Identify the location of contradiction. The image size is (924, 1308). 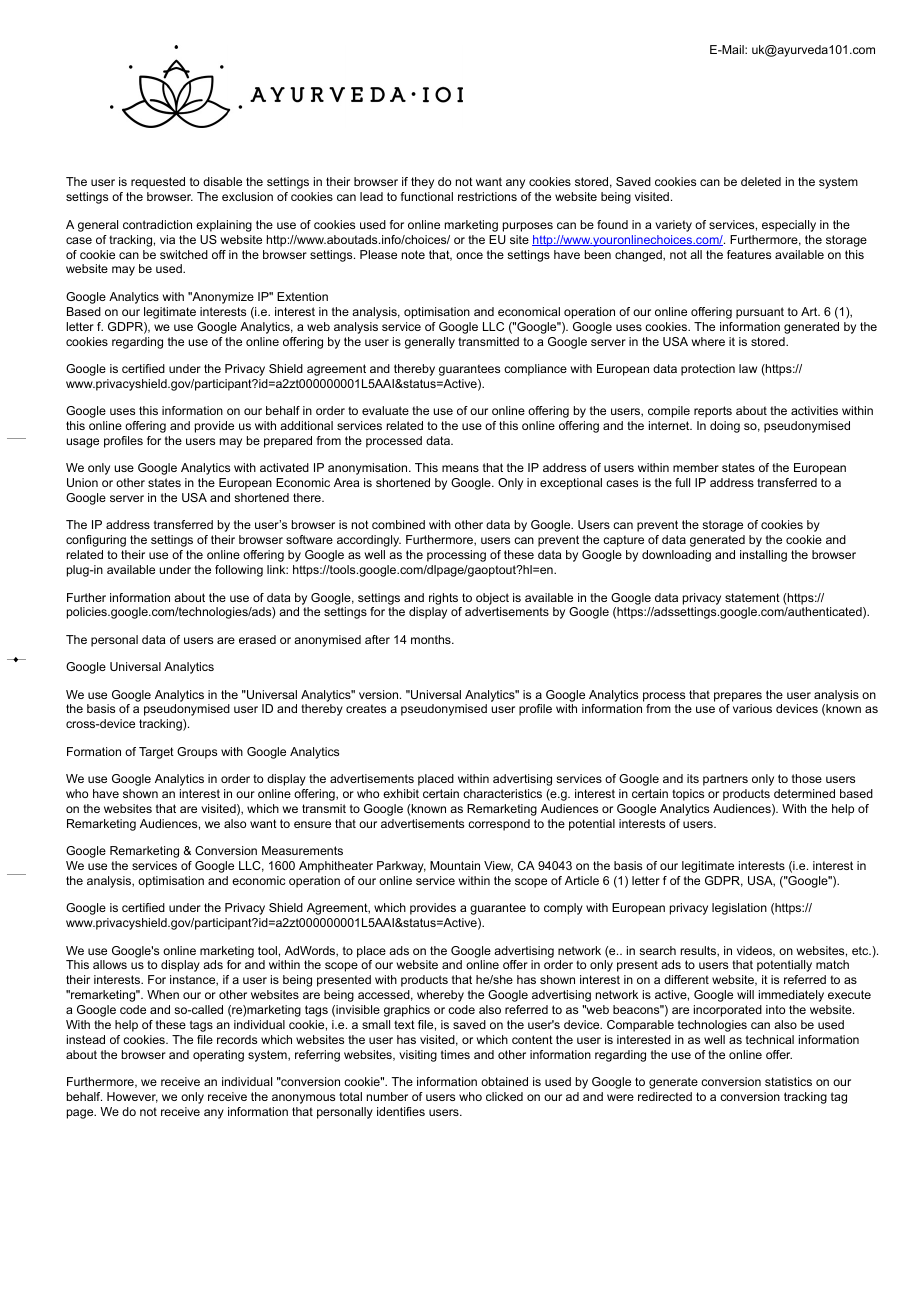
(157, 224).
